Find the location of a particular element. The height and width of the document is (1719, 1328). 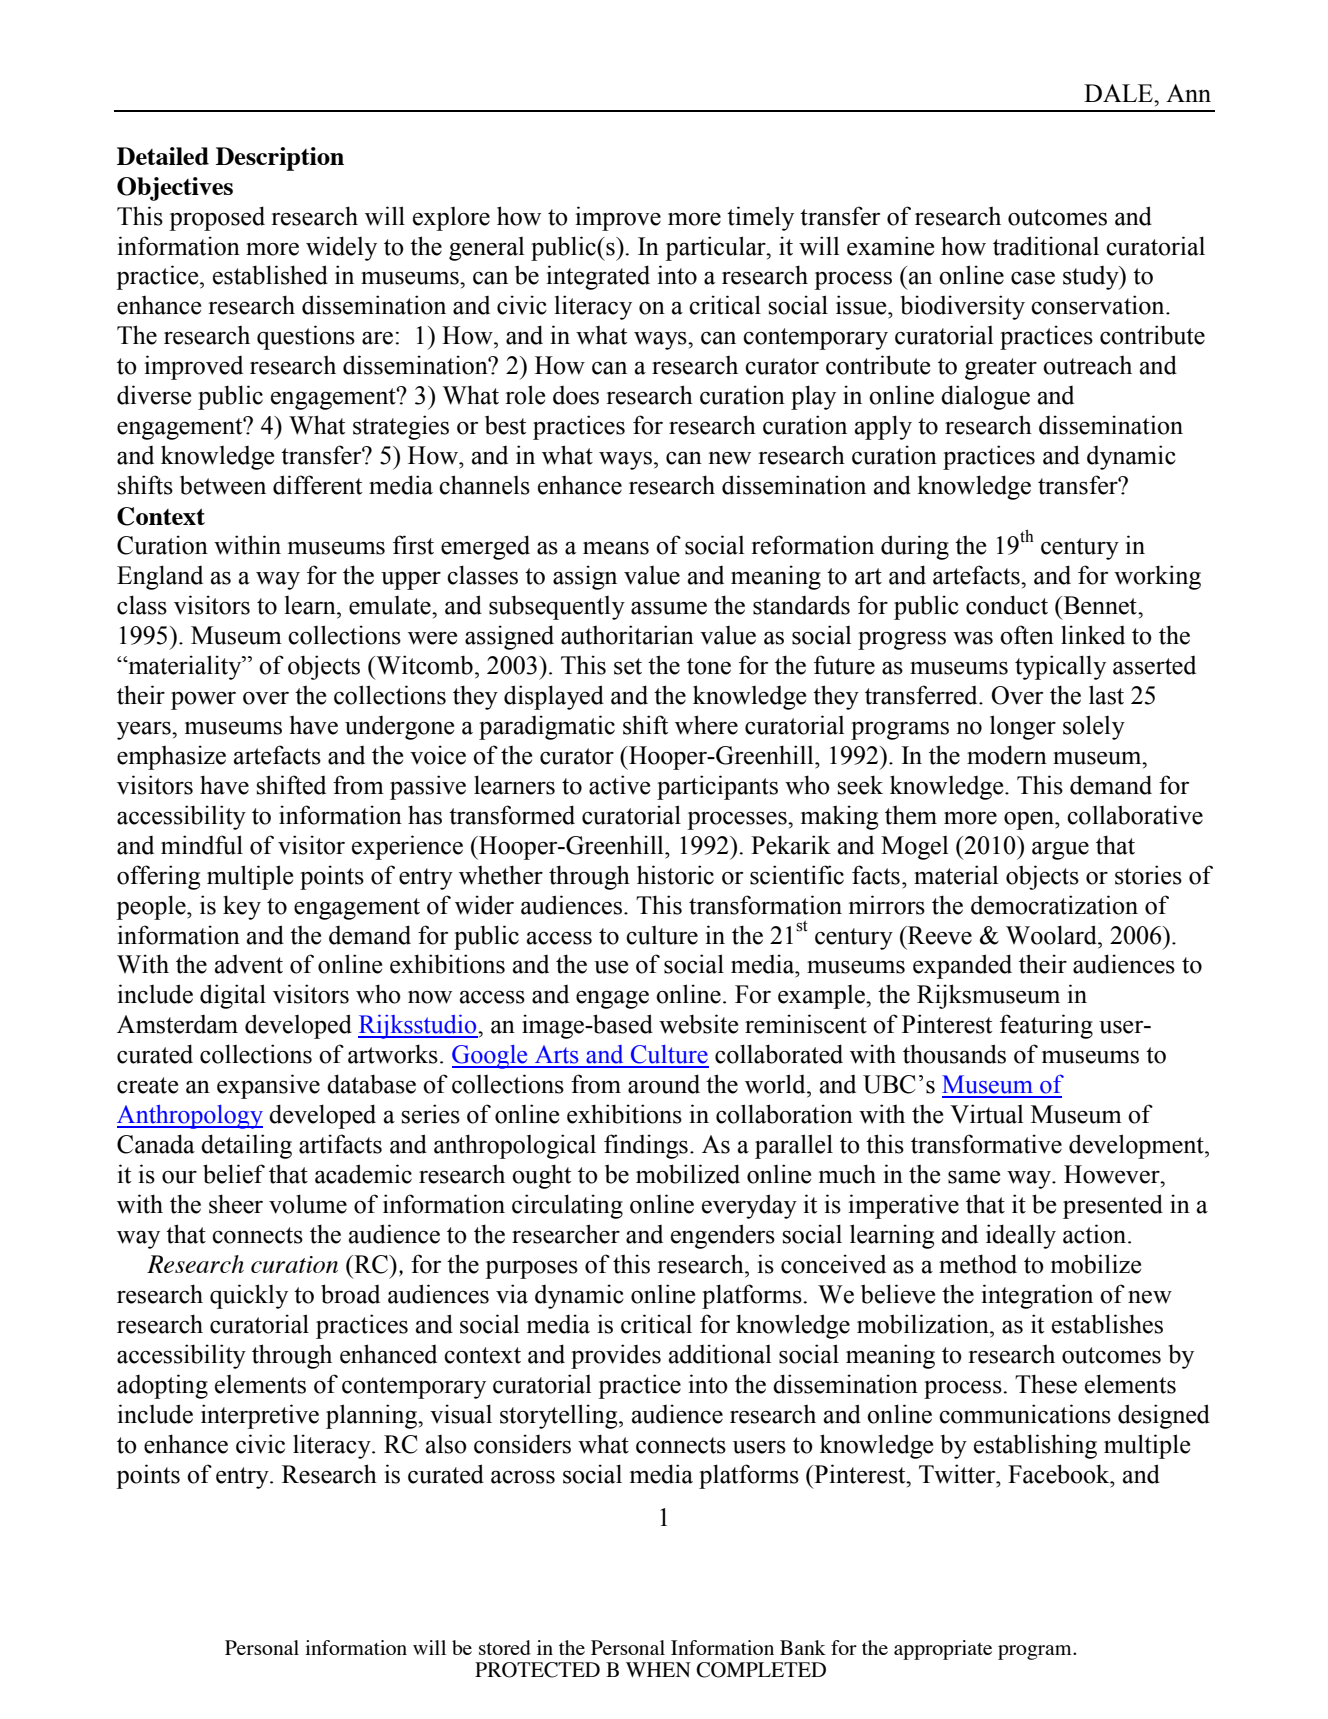

stored is located at coordinates (505, 1647).
